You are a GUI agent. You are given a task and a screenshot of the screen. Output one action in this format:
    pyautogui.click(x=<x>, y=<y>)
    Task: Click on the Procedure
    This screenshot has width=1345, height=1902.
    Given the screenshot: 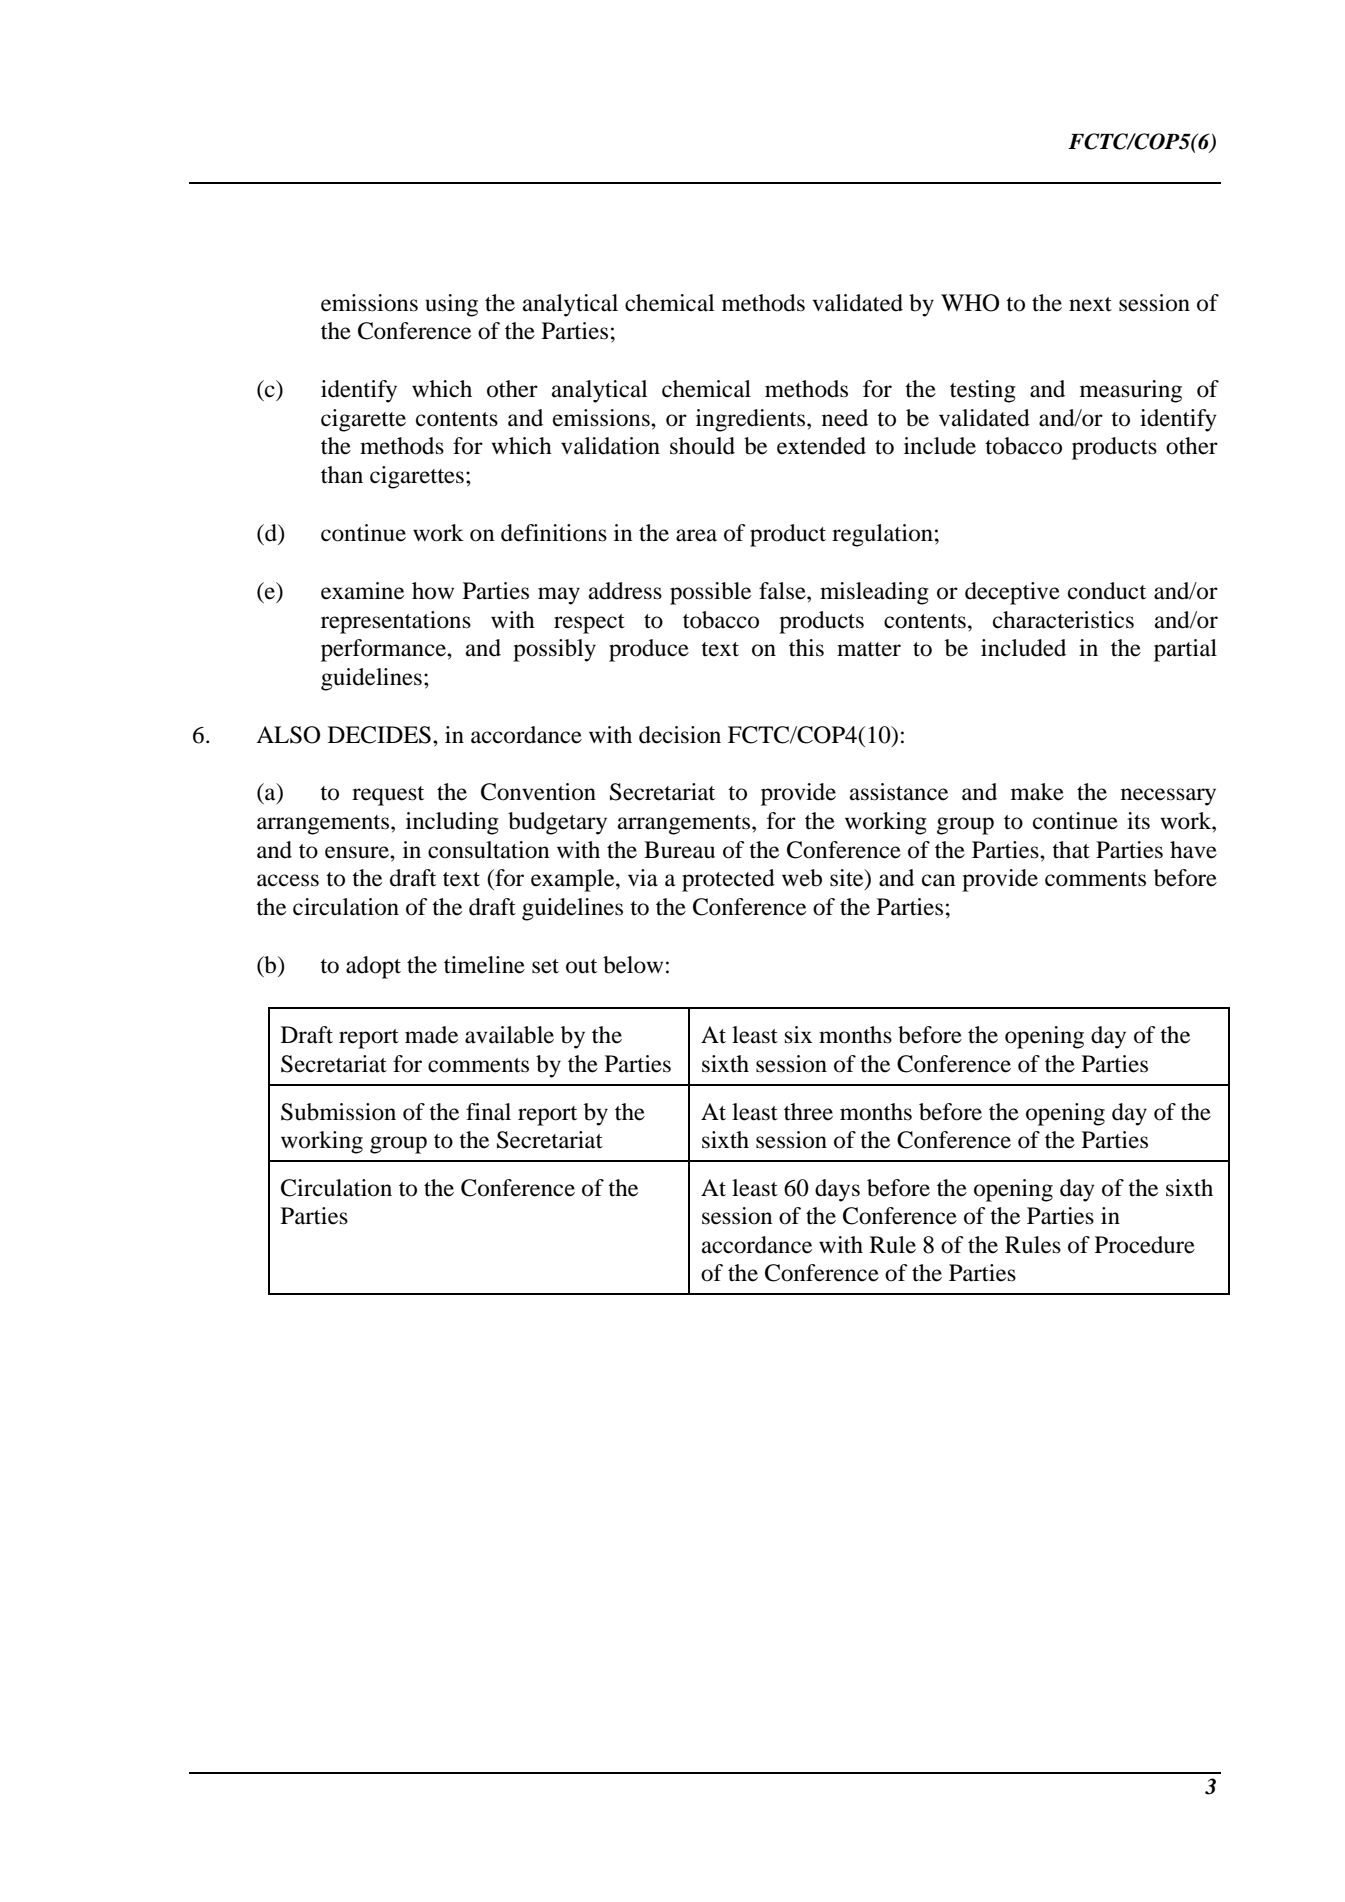 What is the action you would take?
    pyautogui.click(x=1145, y=1245)
